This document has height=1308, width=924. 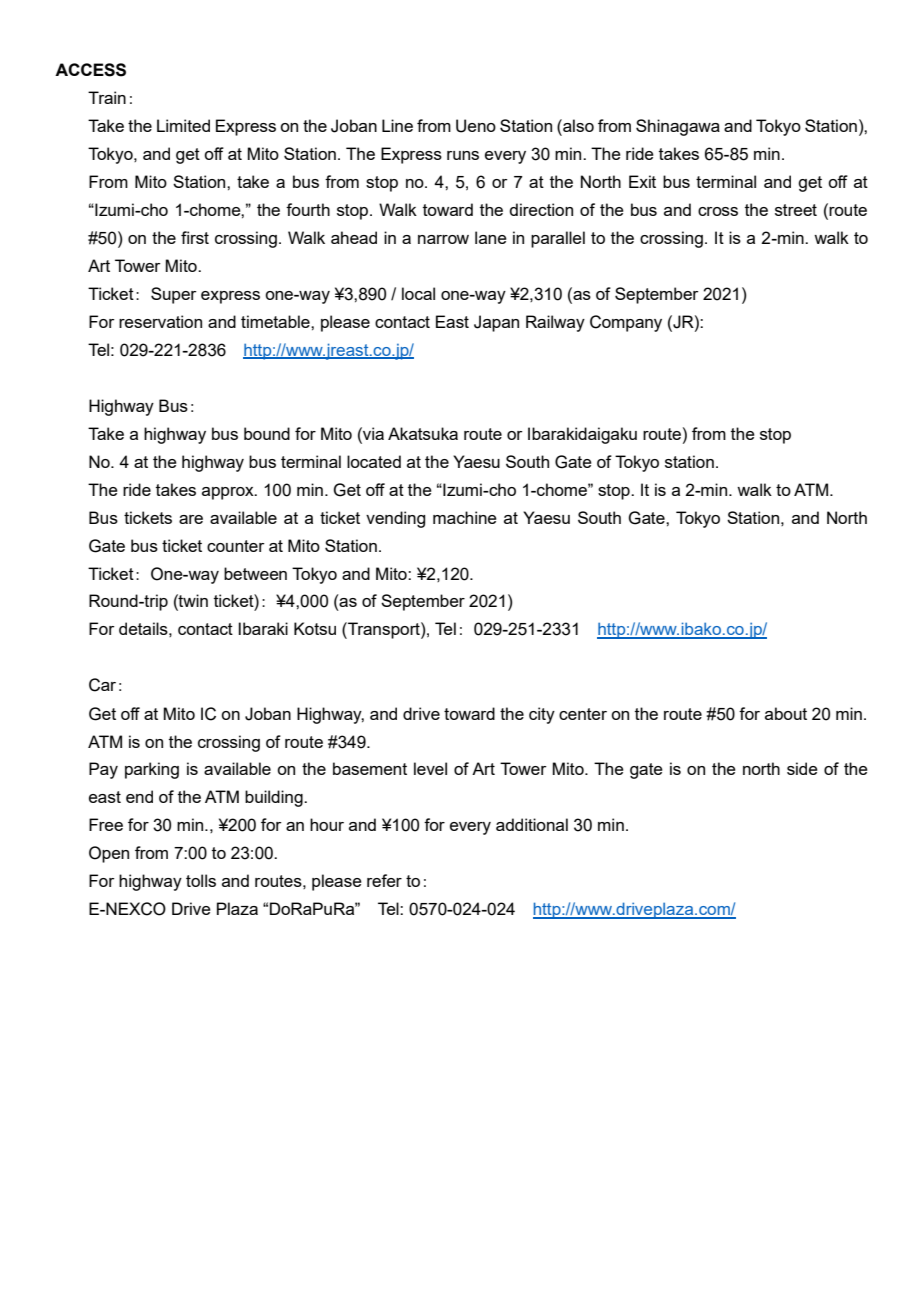 What do you see at coordinates (542, 715) in the document?
I see `city` at bounding box center [542, 715].
